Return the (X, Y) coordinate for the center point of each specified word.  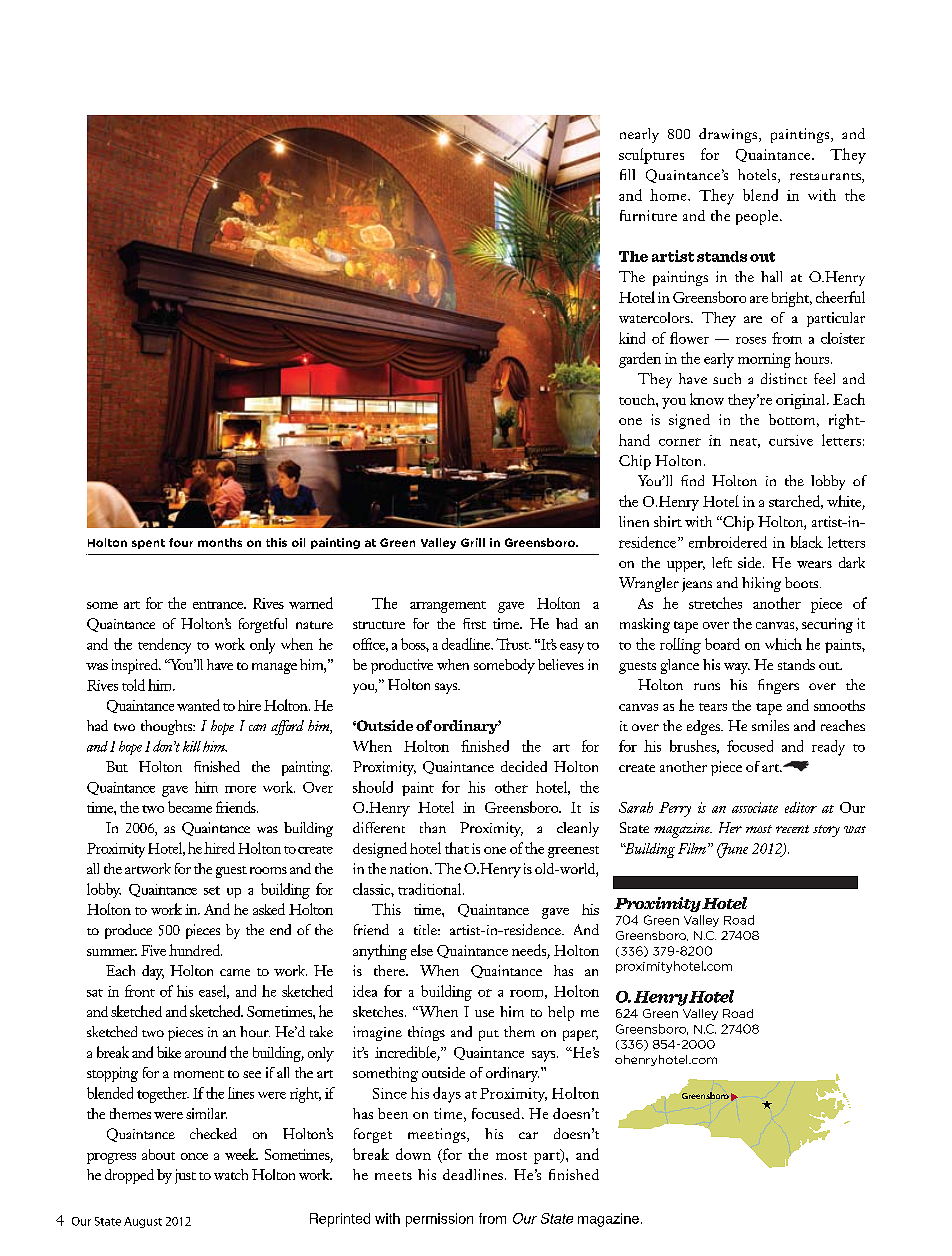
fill (627, 174)
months (220, 542)
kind (632, 338)
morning (764, 360)
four (181, 542)
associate (755, 807)
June (732, 850)
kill (192, 746)
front (140, 991)
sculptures (651, 156)
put (489, 1035)
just (185, 1176)
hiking (761, 584)
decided (524, 766)
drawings (729, 135)
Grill (473, 542)
